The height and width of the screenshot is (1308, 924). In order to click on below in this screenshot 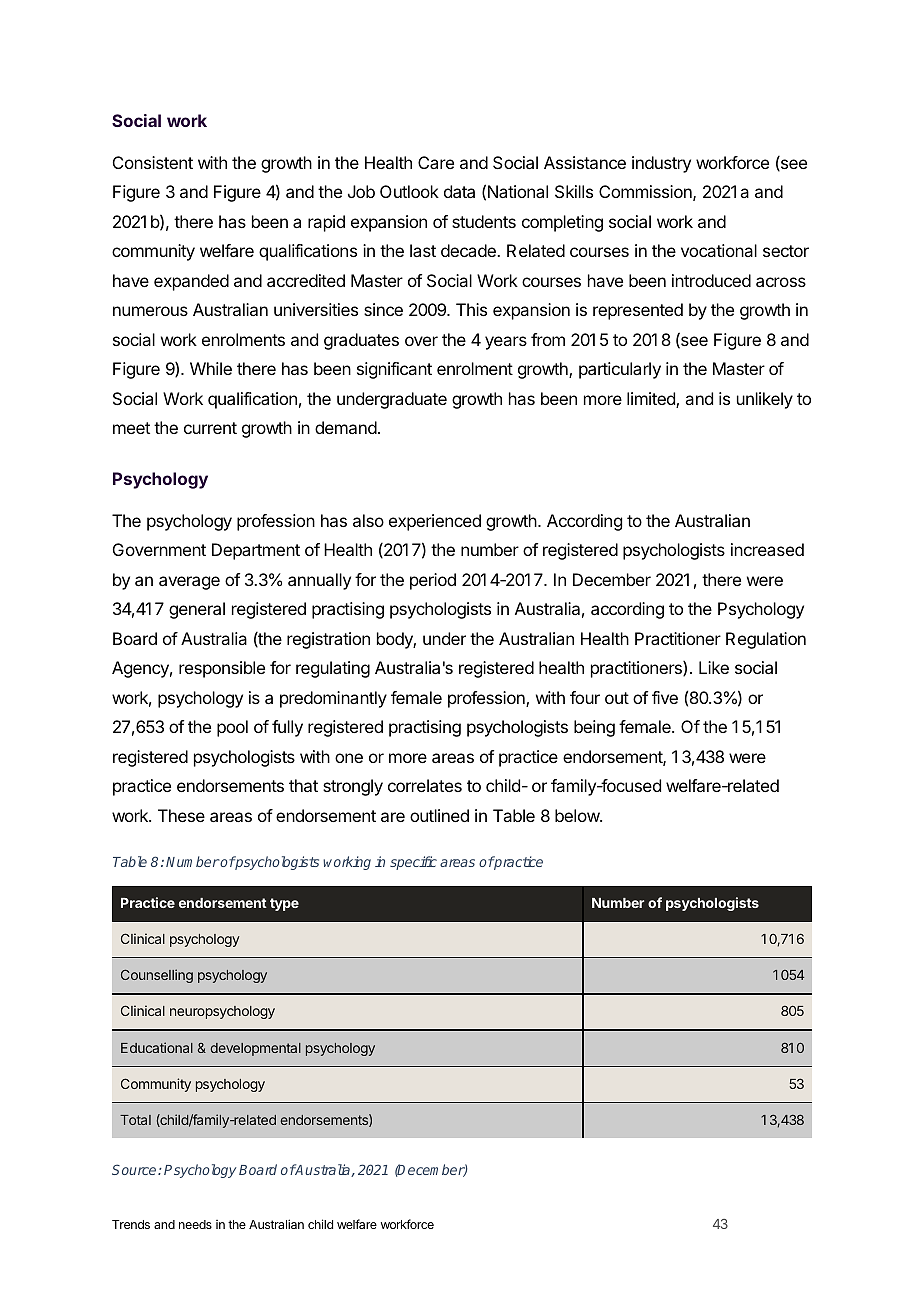, I will do `click(578, 815)`.
